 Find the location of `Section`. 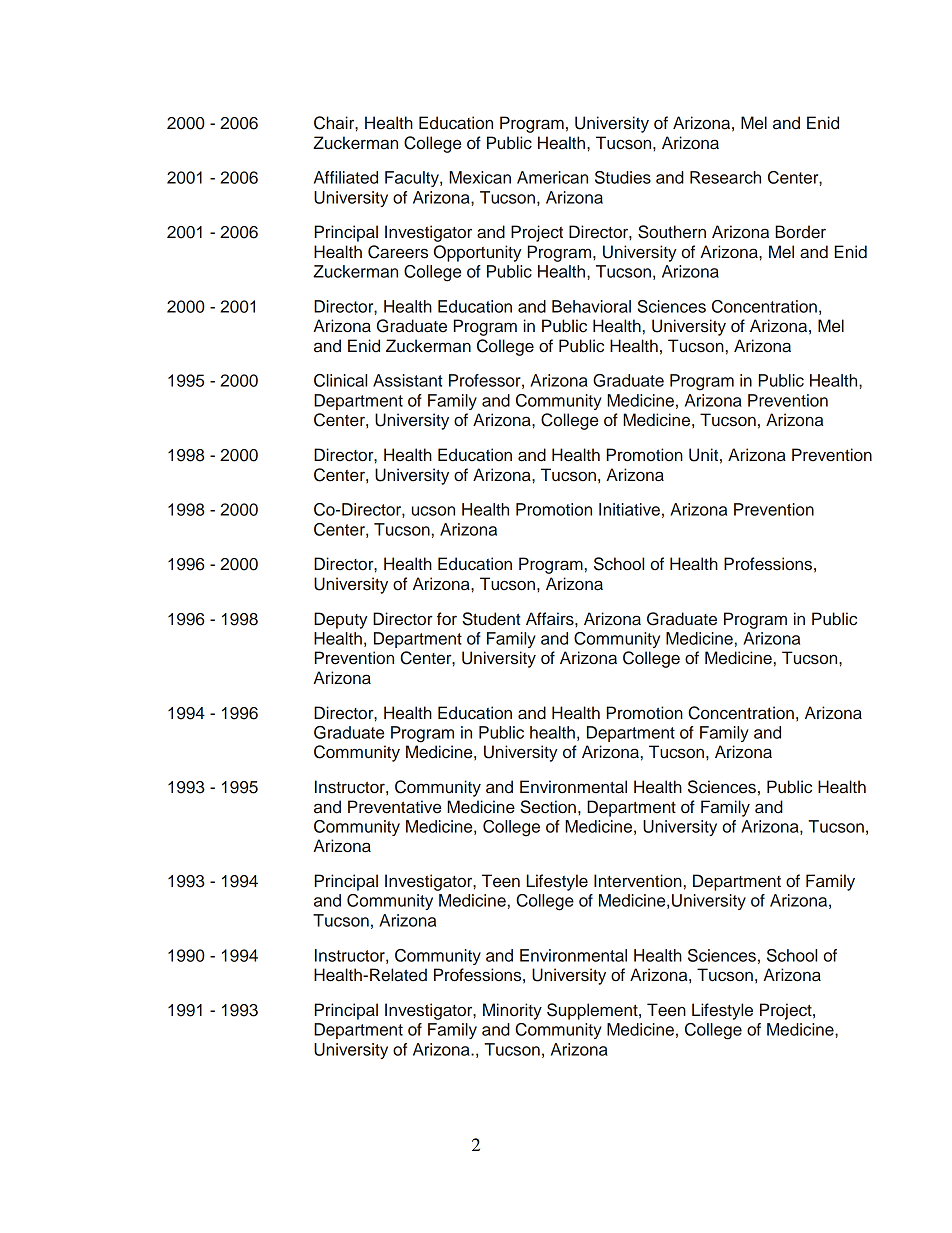

Section is located at coordinates (548, 807).
